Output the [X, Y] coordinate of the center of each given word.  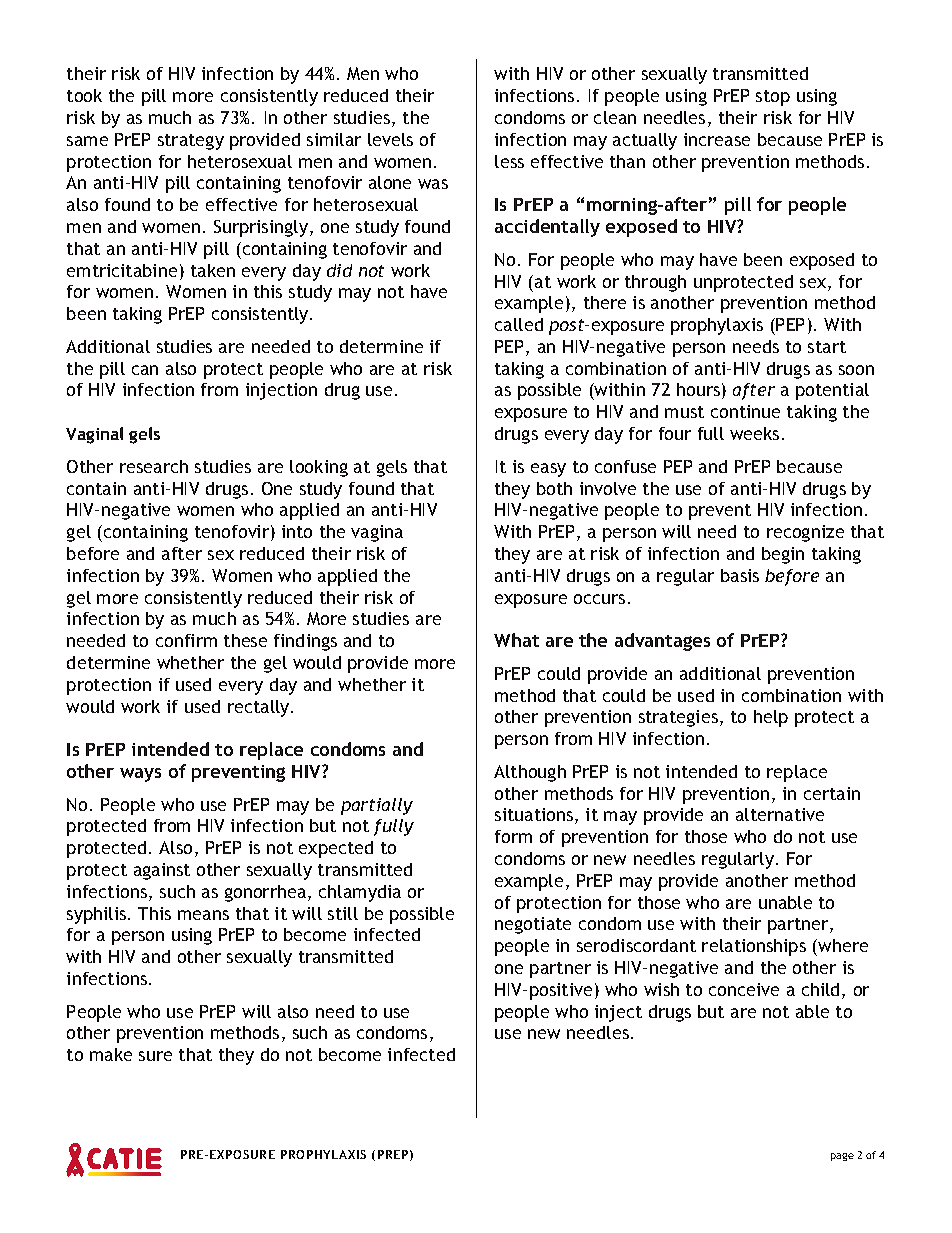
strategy [191, 142]
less [509, 161]
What [516, 640]
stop [773, 98]
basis [740, 575]
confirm [186, 640]
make [111, 1054]
